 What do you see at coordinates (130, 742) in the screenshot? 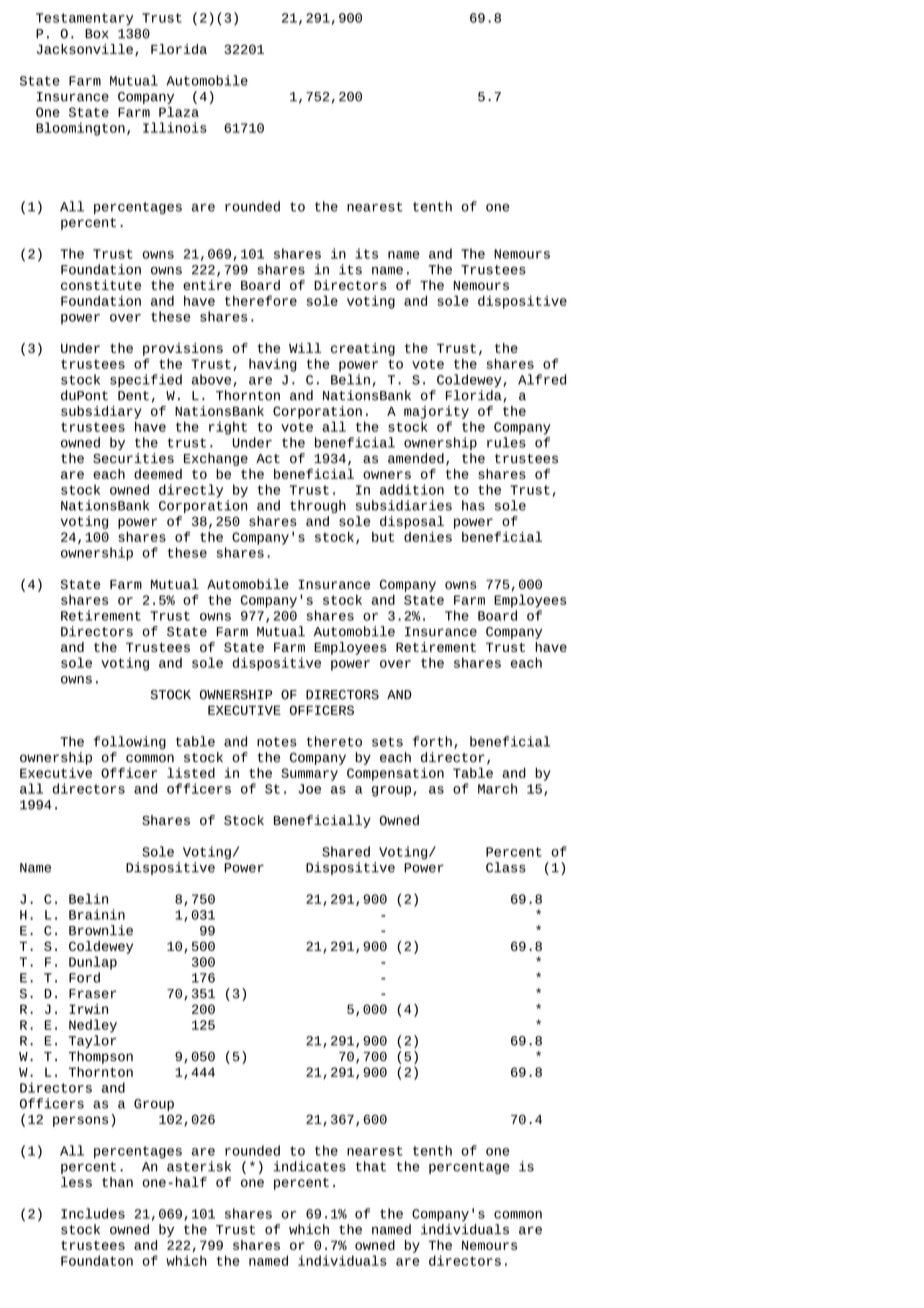
I see `following` at bounding box center [130, 742].
